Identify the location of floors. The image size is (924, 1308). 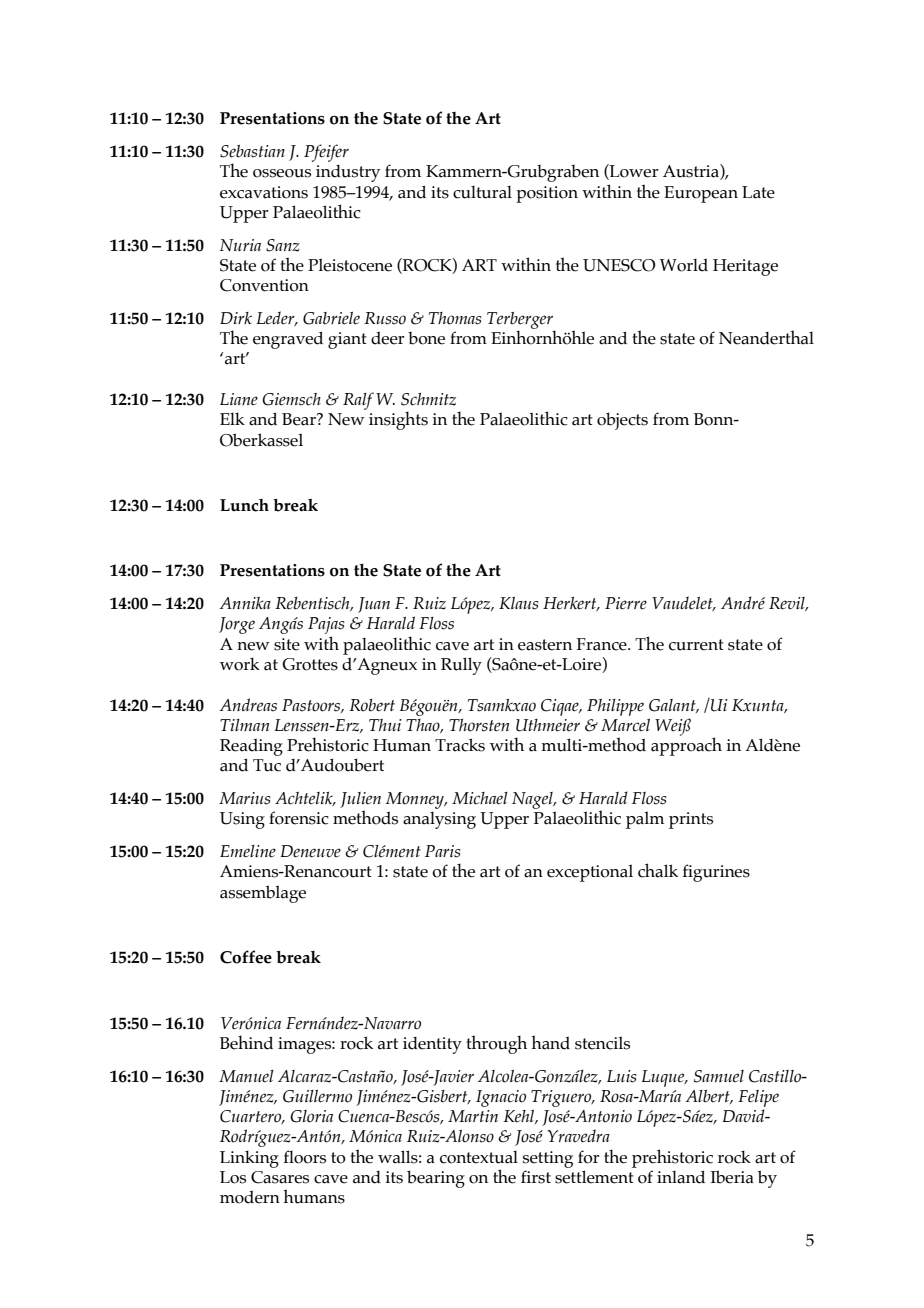
(305, 1157).
